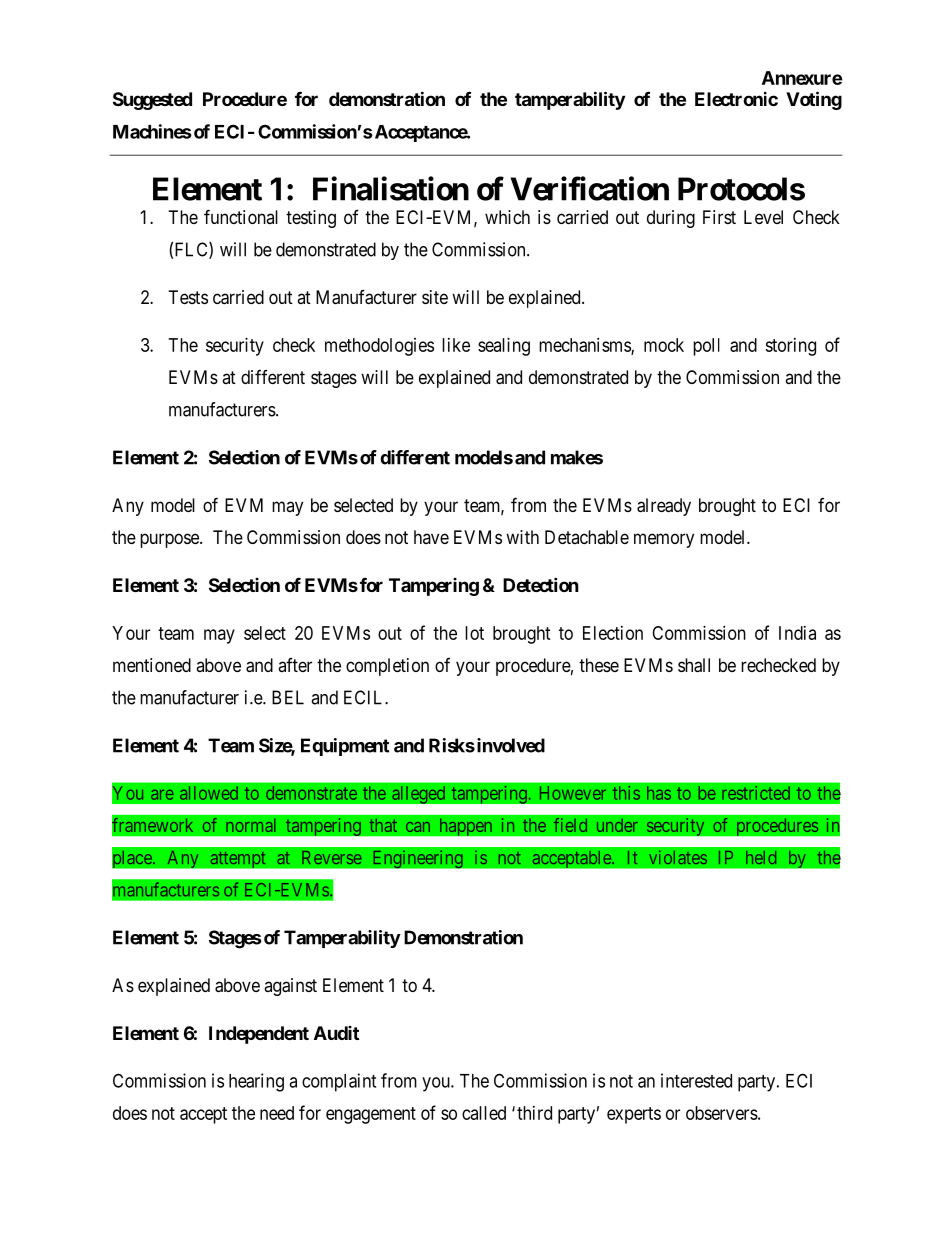  Describe the element at coordinates (507, 217) in the screenshot. I see `which` at that location.
